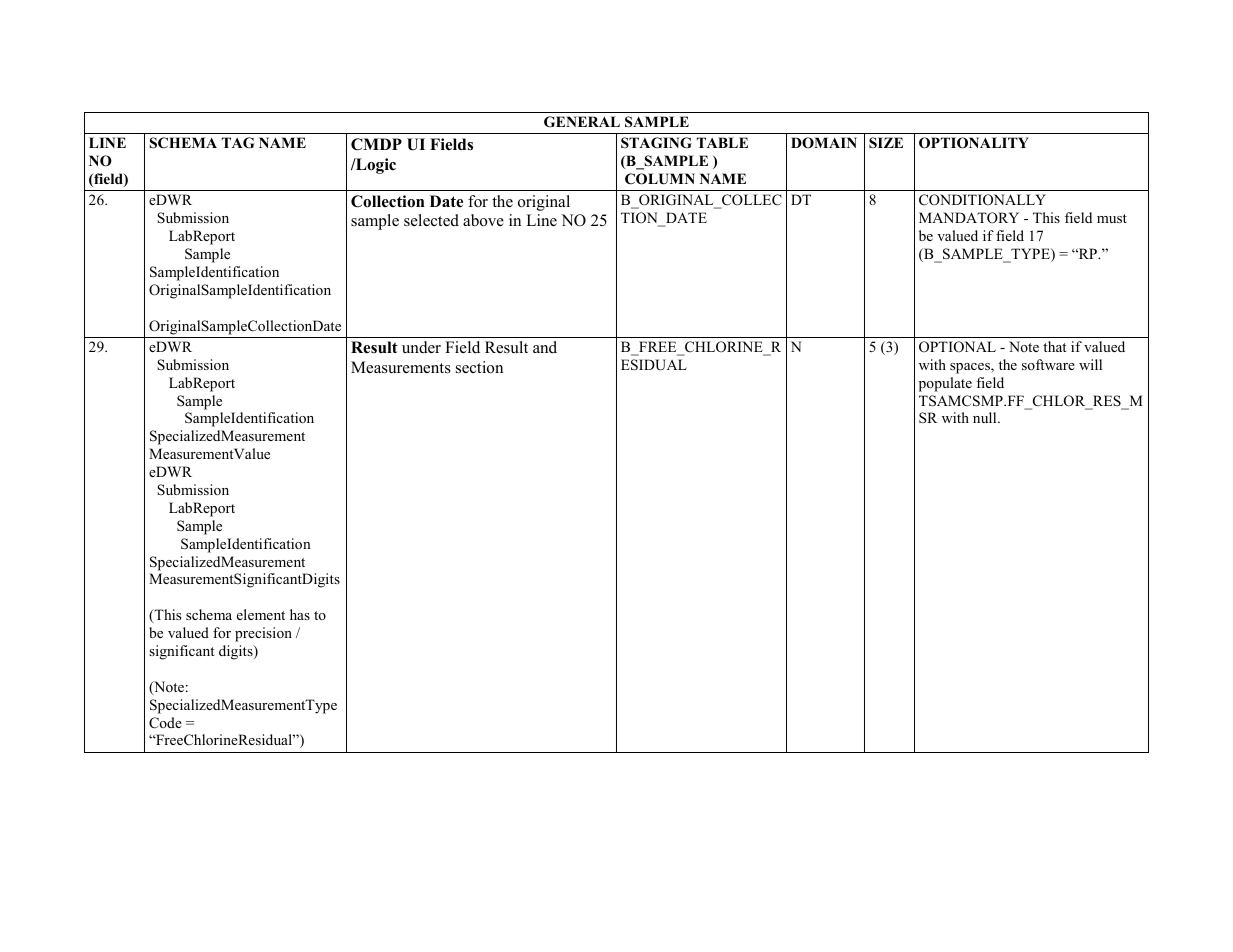  I want to click on Code, so click(165, 723).
